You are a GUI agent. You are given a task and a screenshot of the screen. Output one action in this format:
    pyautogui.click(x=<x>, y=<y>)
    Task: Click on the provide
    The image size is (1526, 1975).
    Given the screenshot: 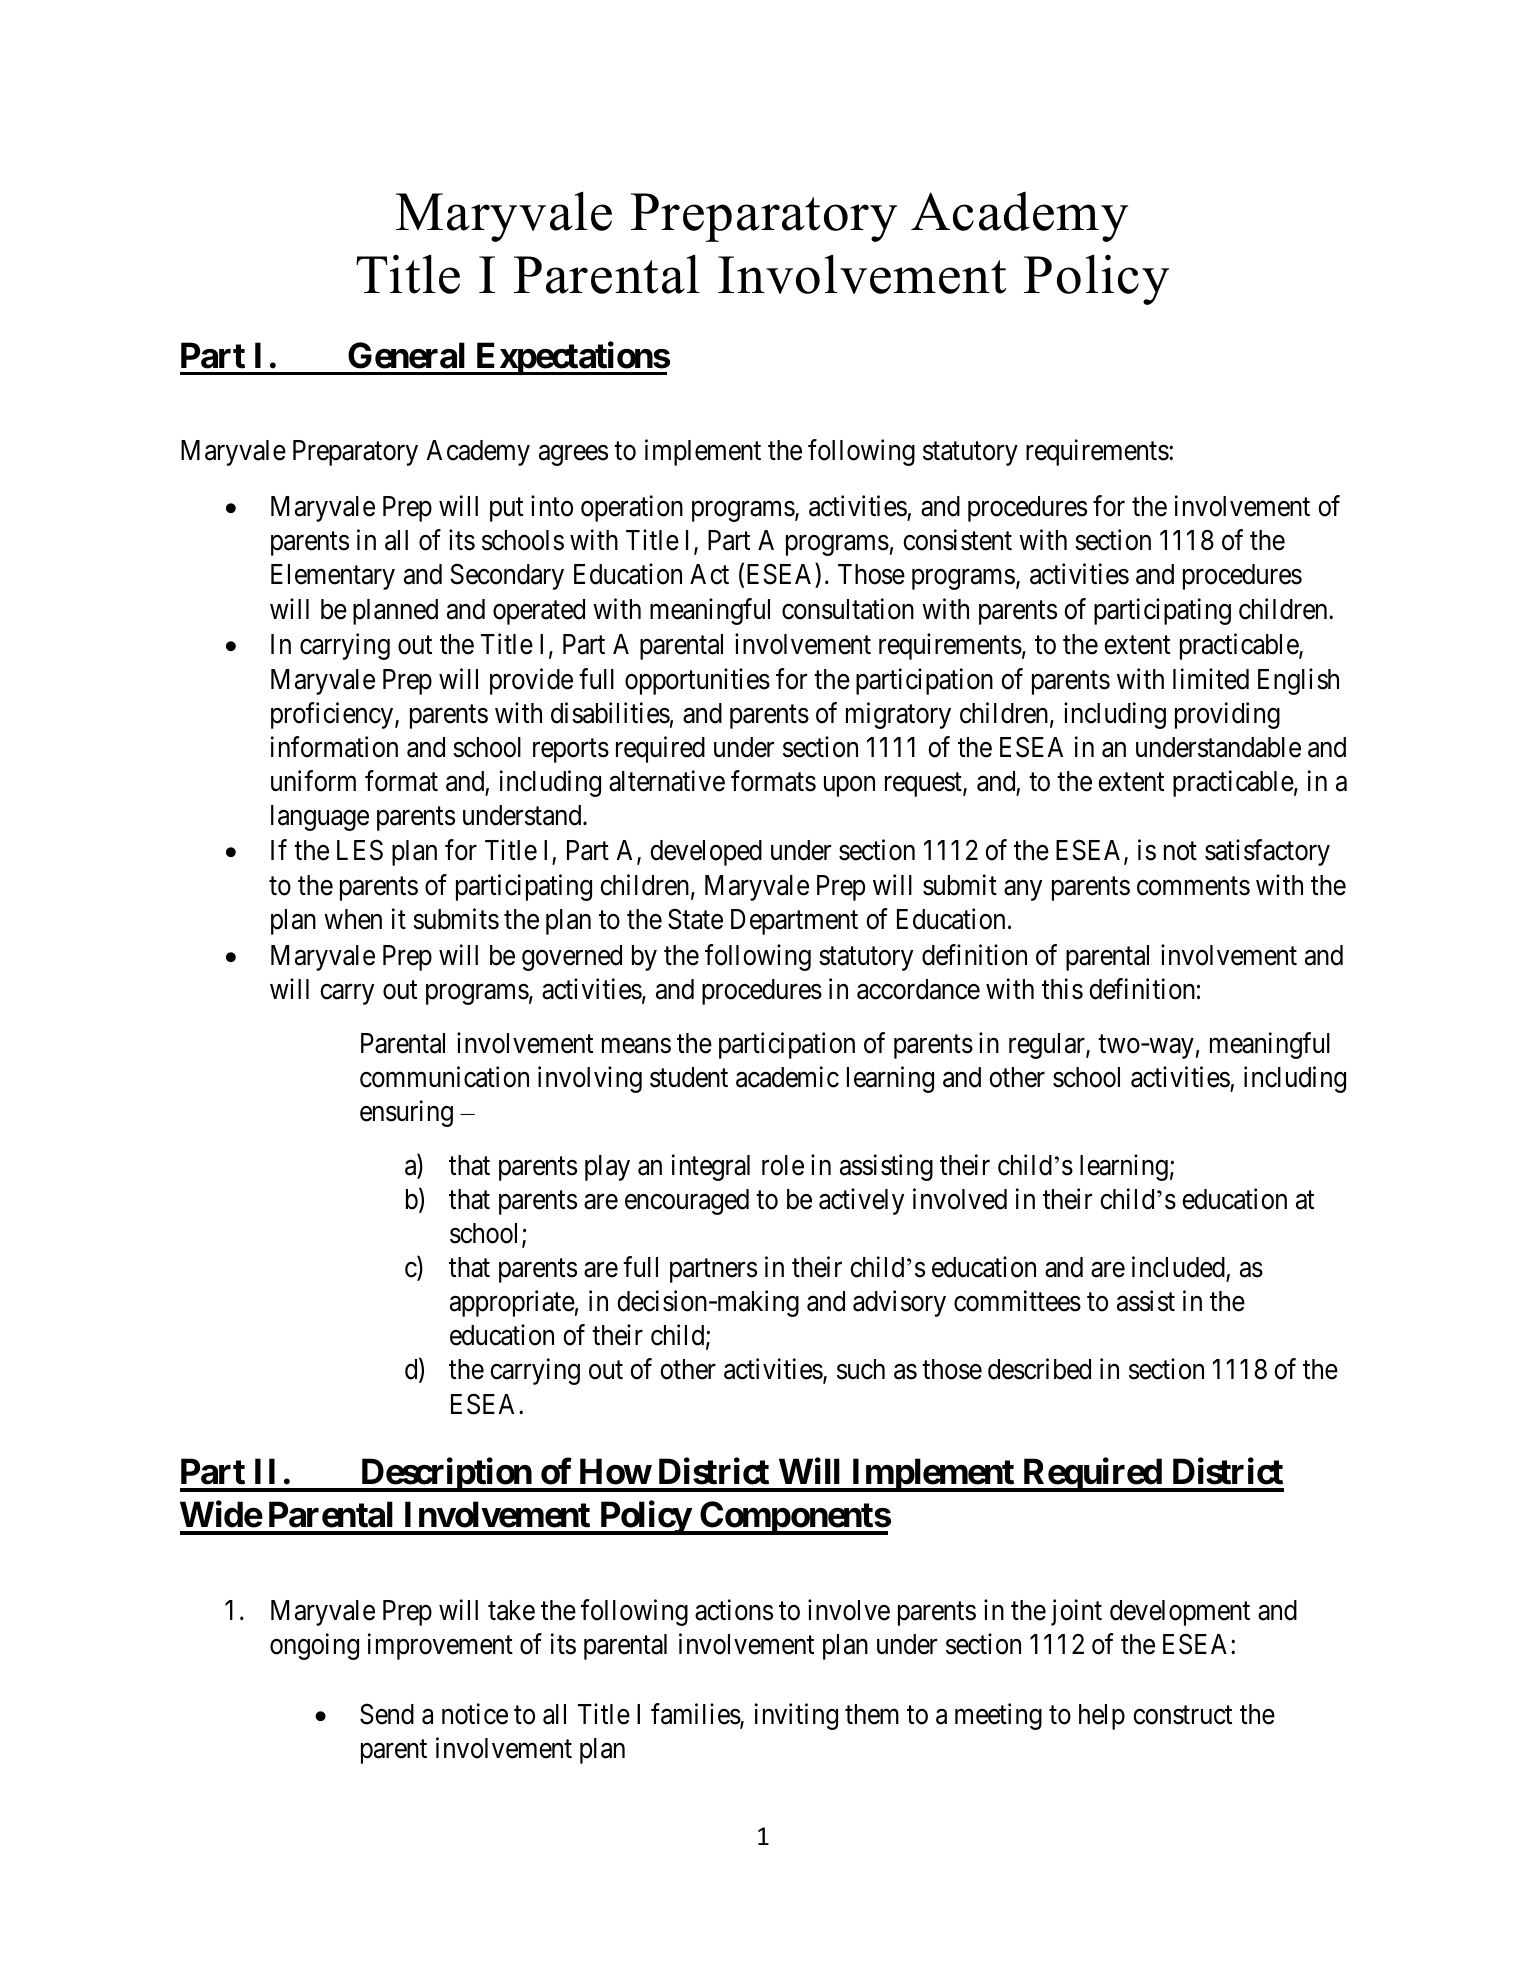 What is the action you would take?
    pyautogui.click(x=531, y=681)
